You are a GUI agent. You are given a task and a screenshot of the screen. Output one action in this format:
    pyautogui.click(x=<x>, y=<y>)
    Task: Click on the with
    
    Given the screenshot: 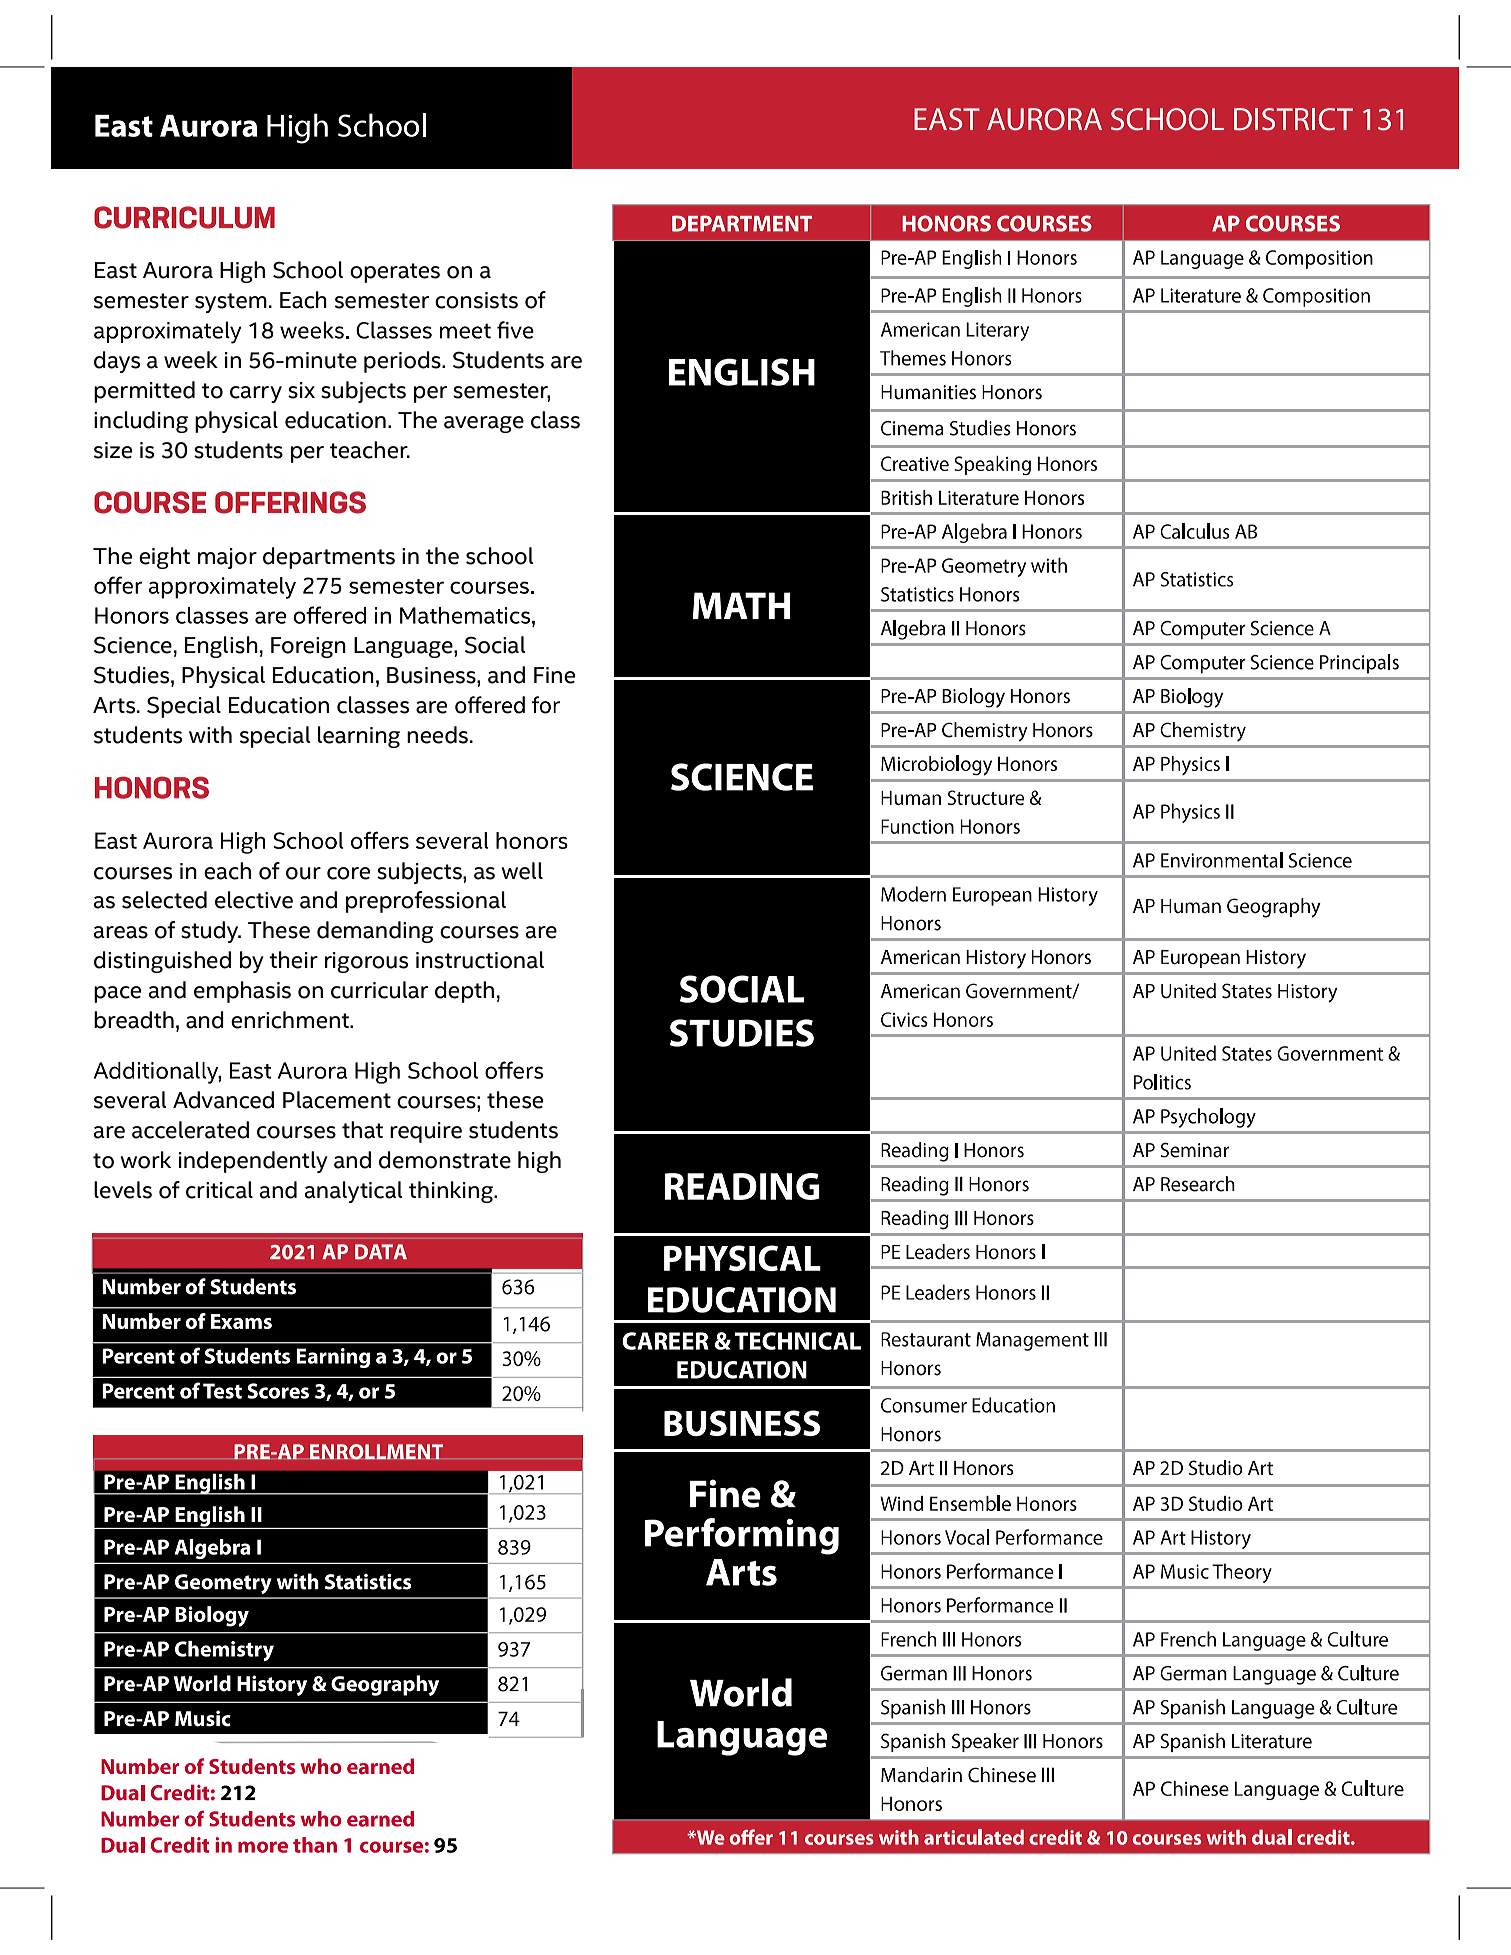 What is the action you would take?
    pyautogui.click(x=210, y=734)
